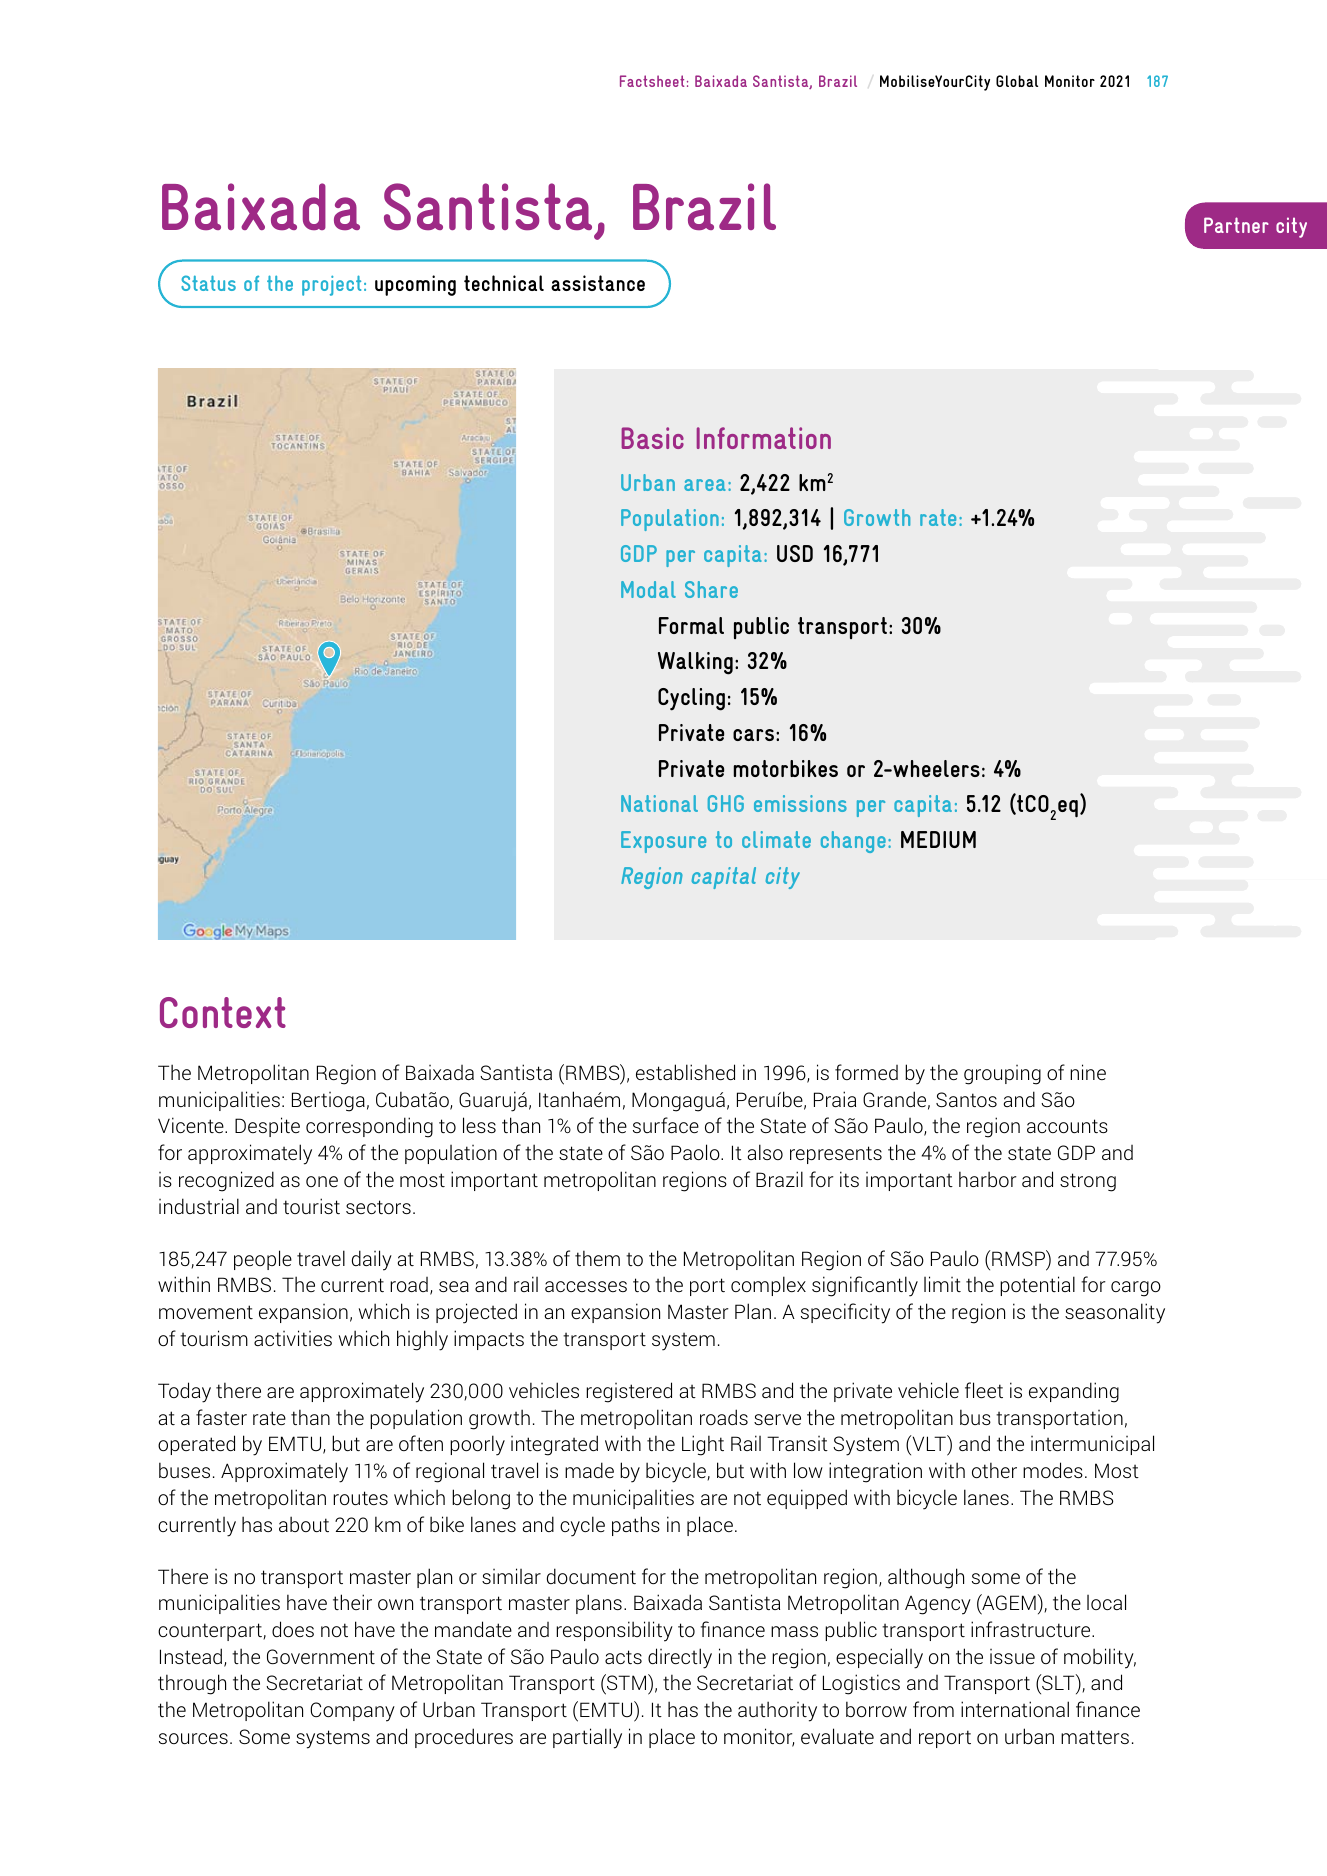 The width and height of the screenshot is (1327, 1876). I want to click on Exposure, so click(663, 842).
